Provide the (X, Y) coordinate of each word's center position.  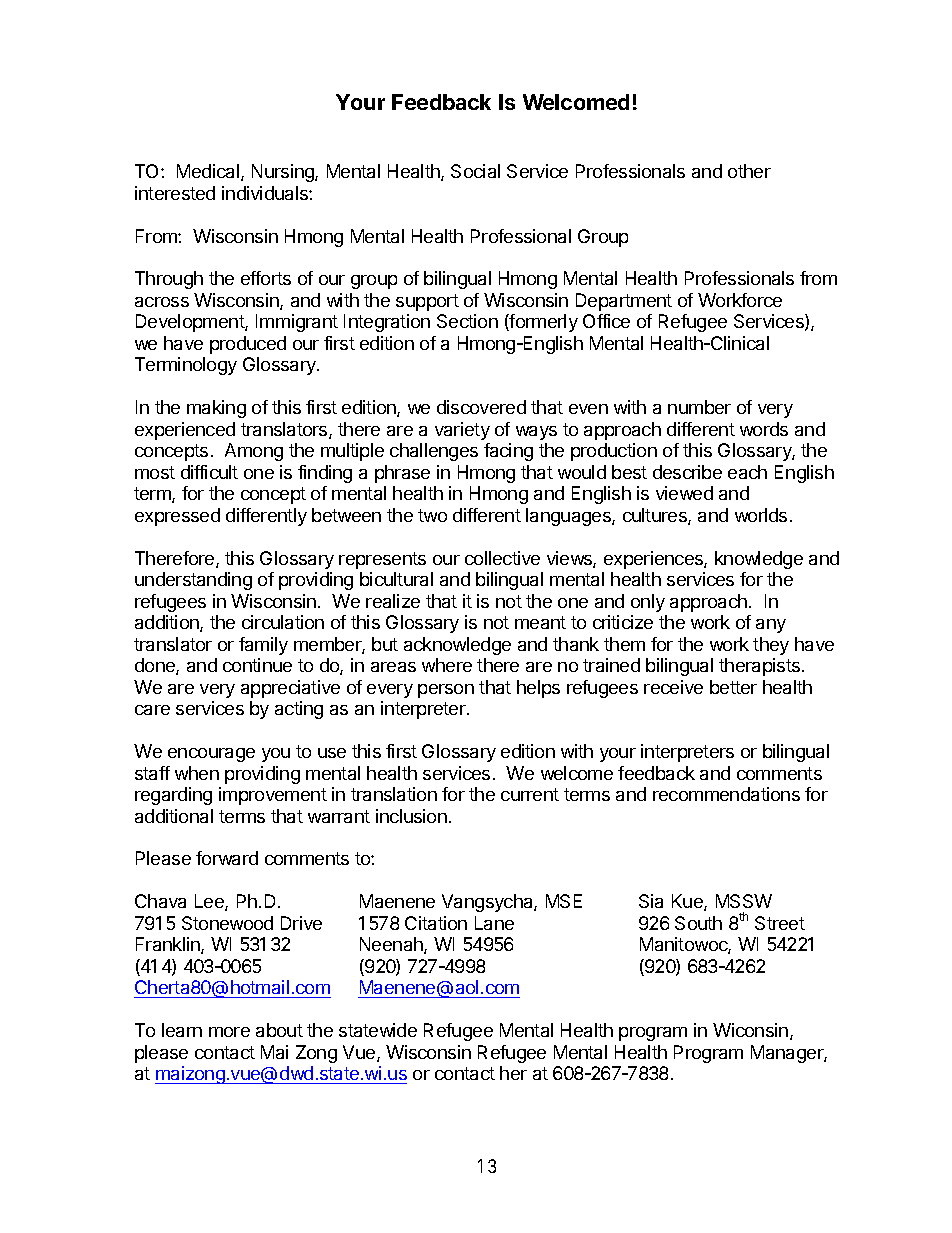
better (733, 687)
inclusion (411, 816)
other (749, 171)
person (446, 691)
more (229, 1032)
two (432, 515)
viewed (684, 493)
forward (227, 858)
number (699, 407)
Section (467, 321)
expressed (177, 517)
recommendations (726, 794)
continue (257, 665)
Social (475, 171)
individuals (266, 193)
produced (248, 345)
